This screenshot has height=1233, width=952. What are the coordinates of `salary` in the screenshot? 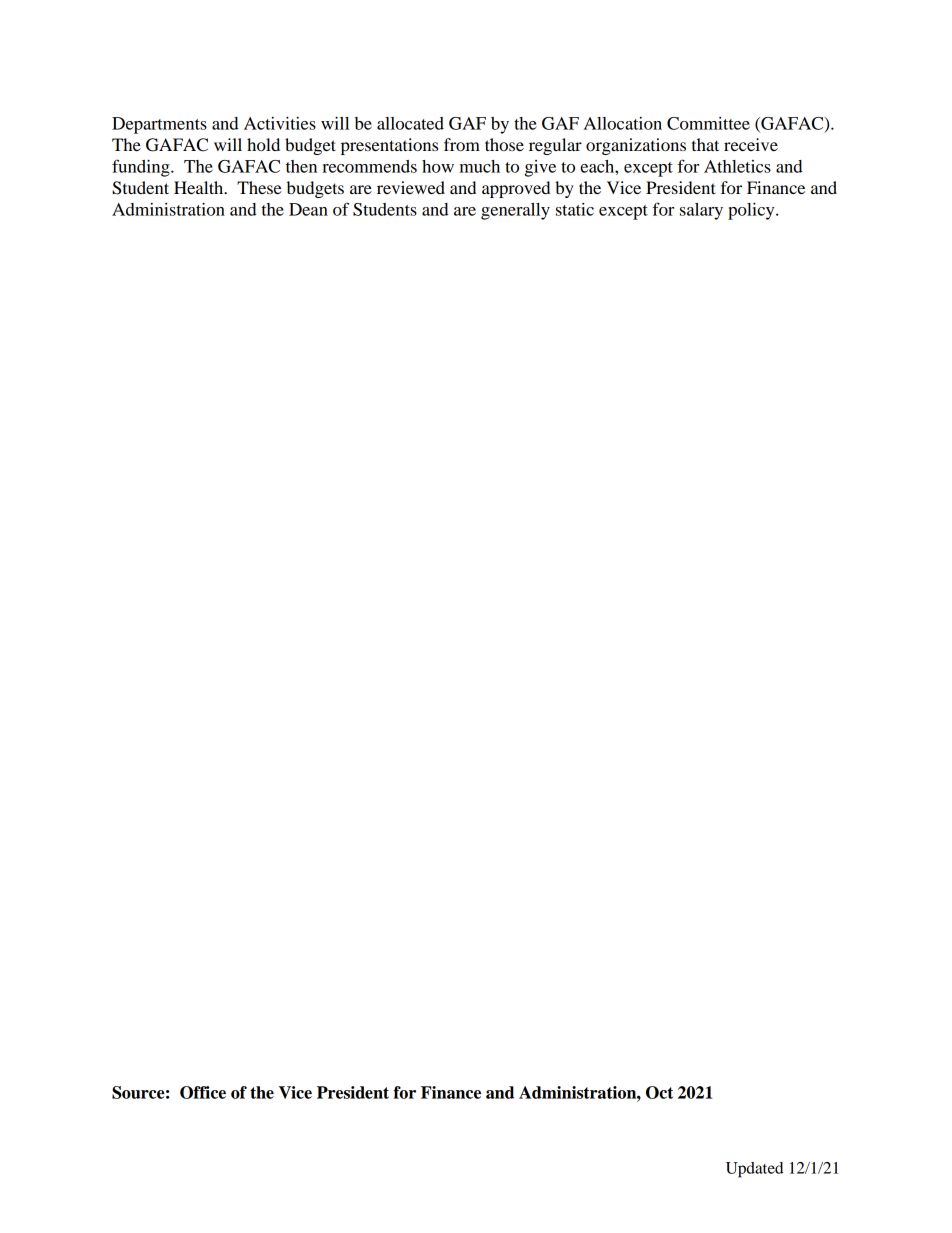 It's located at (701, 211).
